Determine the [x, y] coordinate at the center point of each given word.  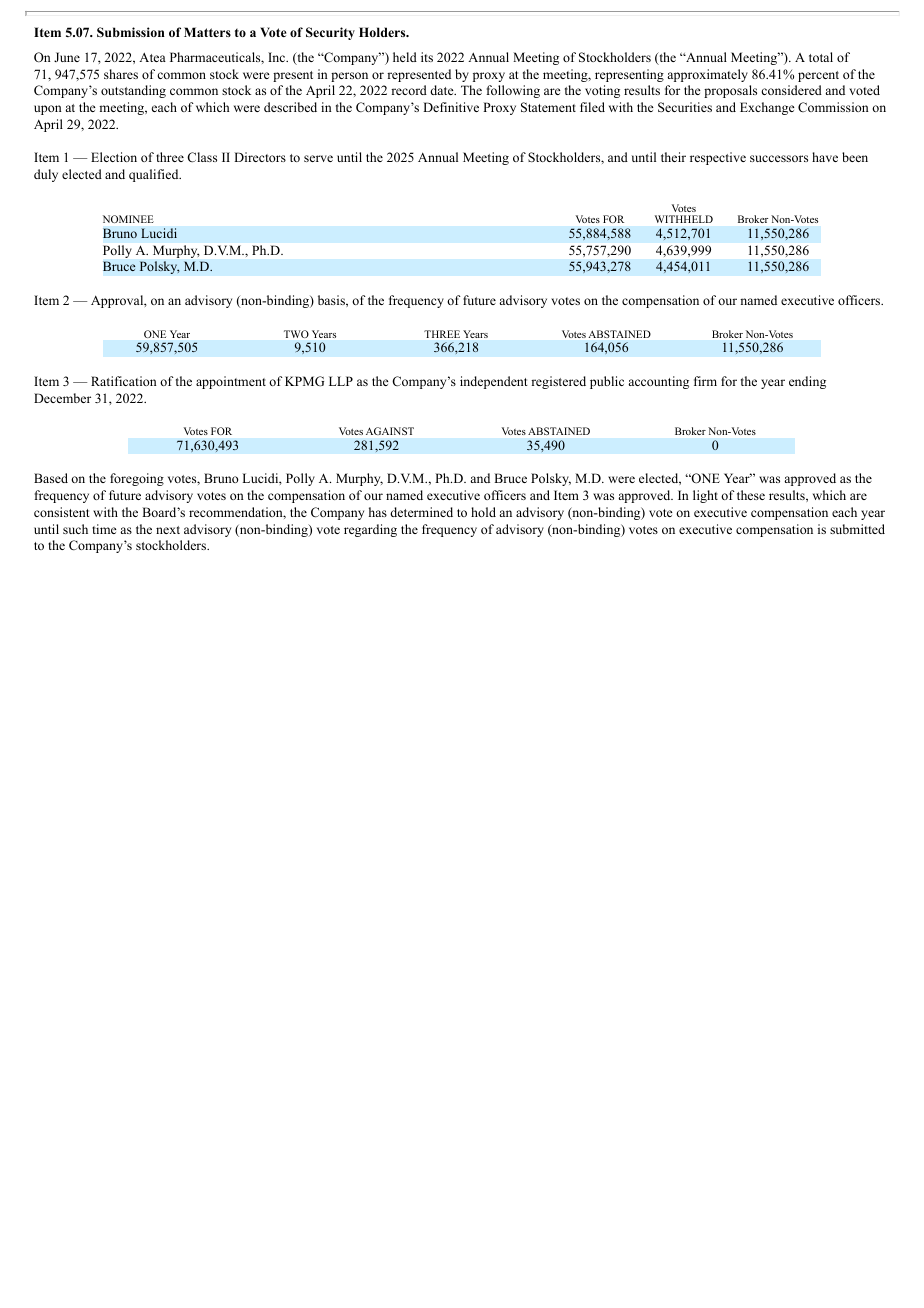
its [427, 57]
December [62, 398]
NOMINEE [128, 219]
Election [114, 157]
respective [718, 158]
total [821, 57]
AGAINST [390, 431]
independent [494, 382]
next [168, 530]
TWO [296, 334]
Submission [131, 32]
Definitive [451, 107]
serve [318, 158]
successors [779, 158]
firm [705, 381]
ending [807, 382]
